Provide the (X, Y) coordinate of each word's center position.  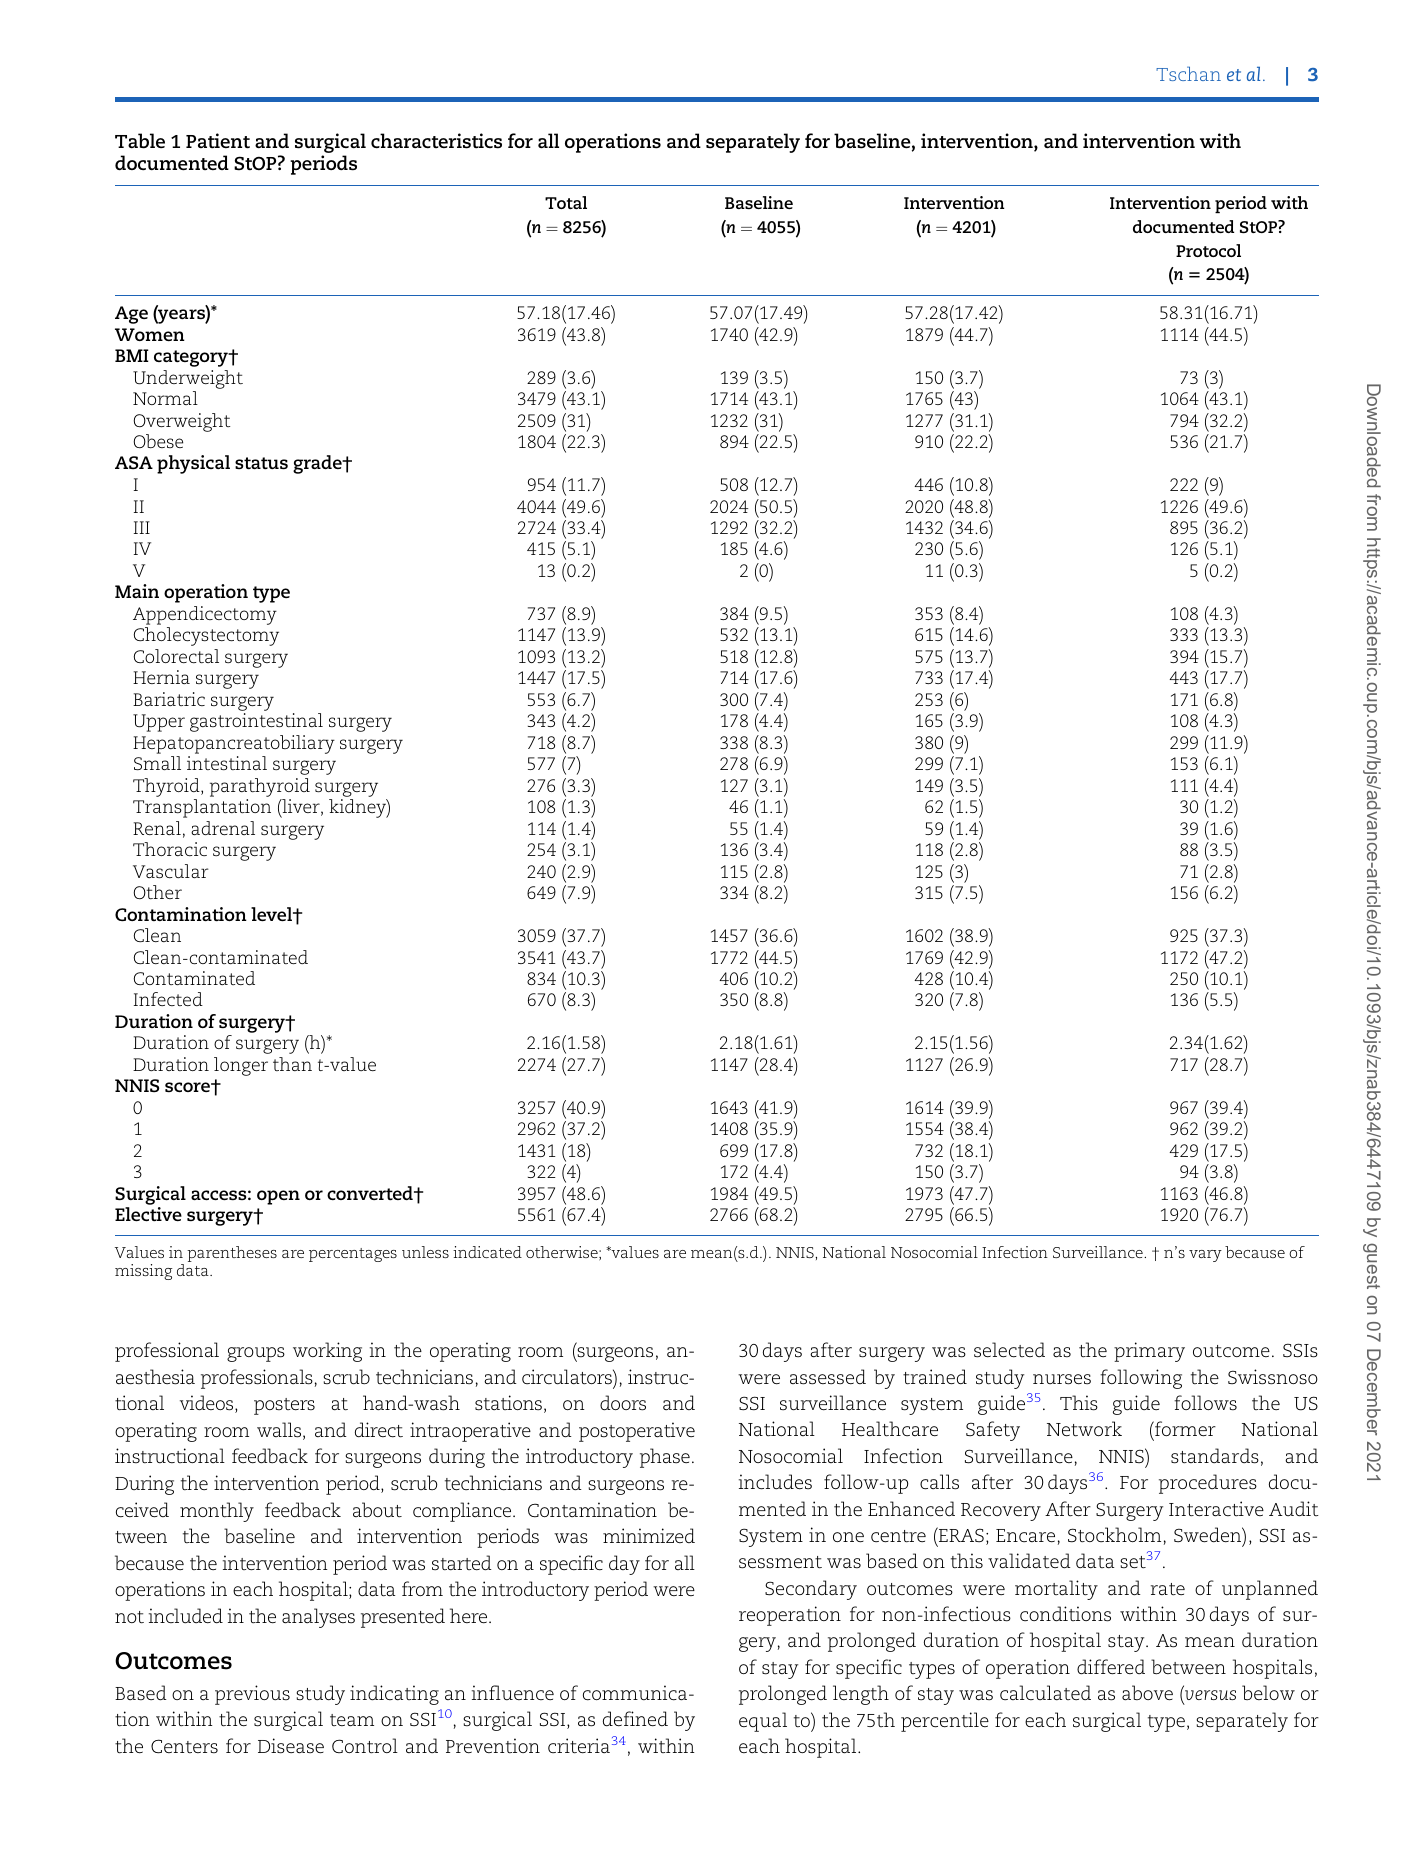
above (1147, 1693)
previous (252, 1695)
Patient (218, 141)
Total (566, 202)
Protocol (1208, 250)
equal (763, 1722)
